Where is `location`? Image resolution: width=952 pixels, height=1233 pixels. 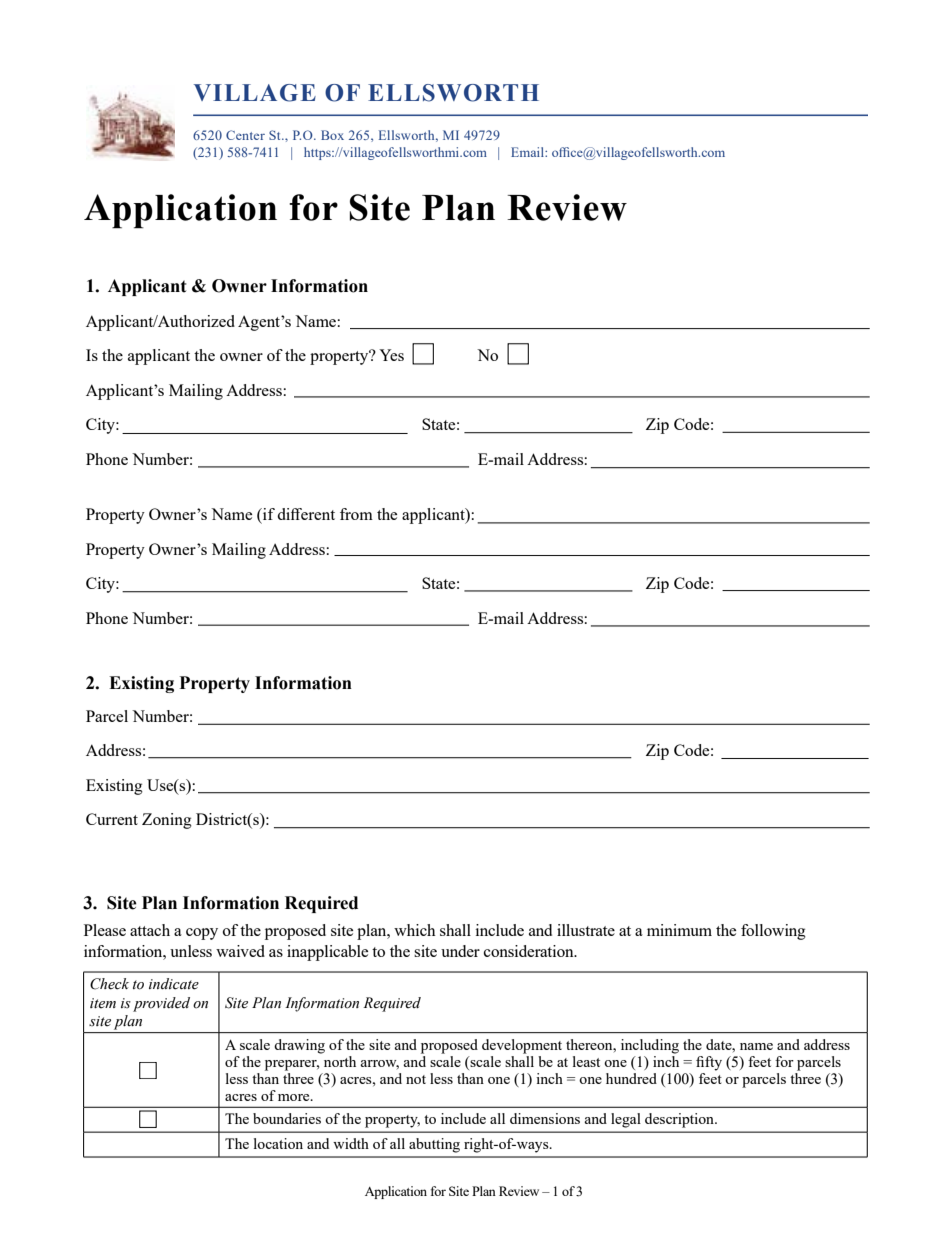 location is located at coordinates (278, 1143).
